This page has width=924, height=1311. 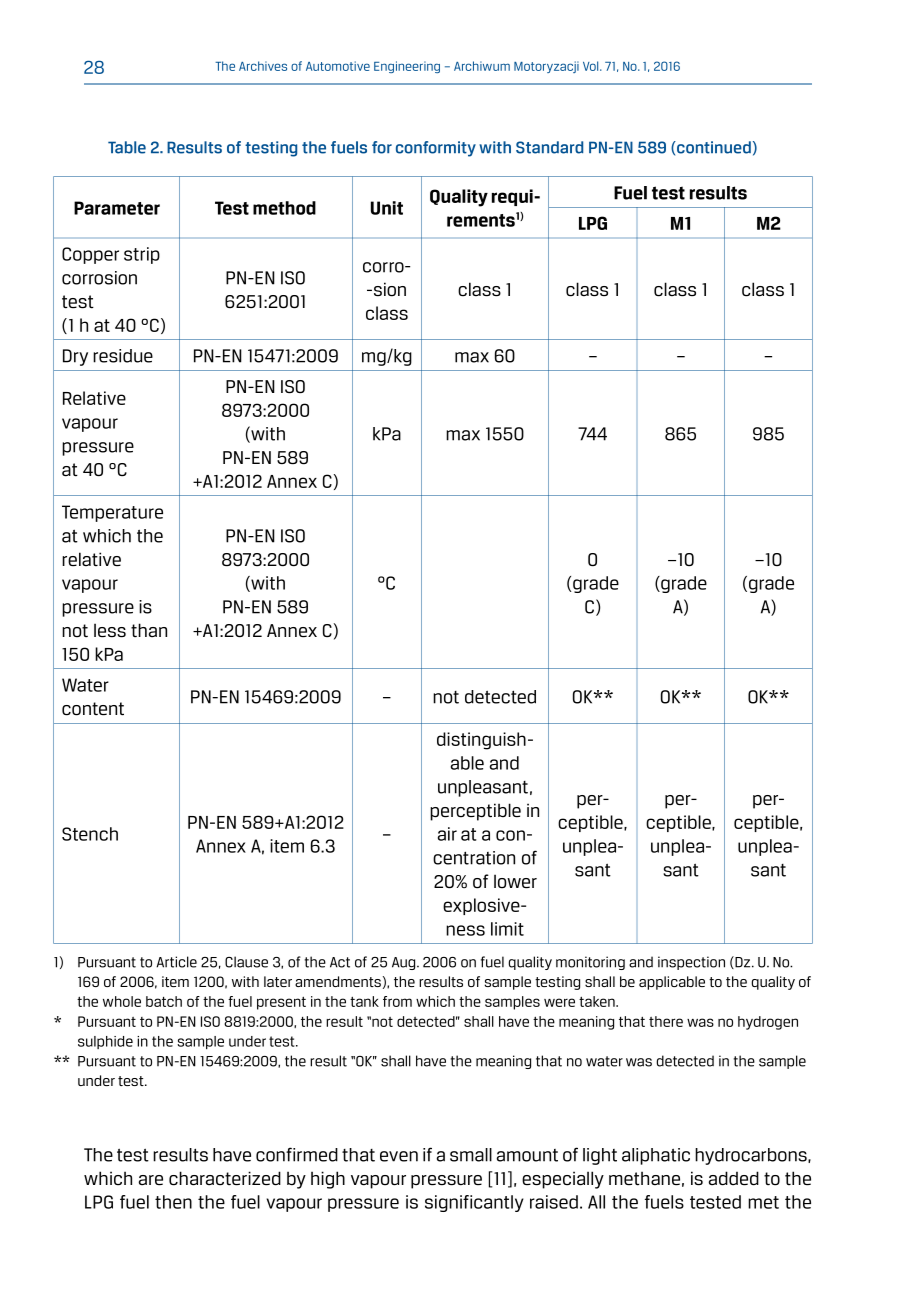 I want to click on lower, so click(x=515, y=881).
